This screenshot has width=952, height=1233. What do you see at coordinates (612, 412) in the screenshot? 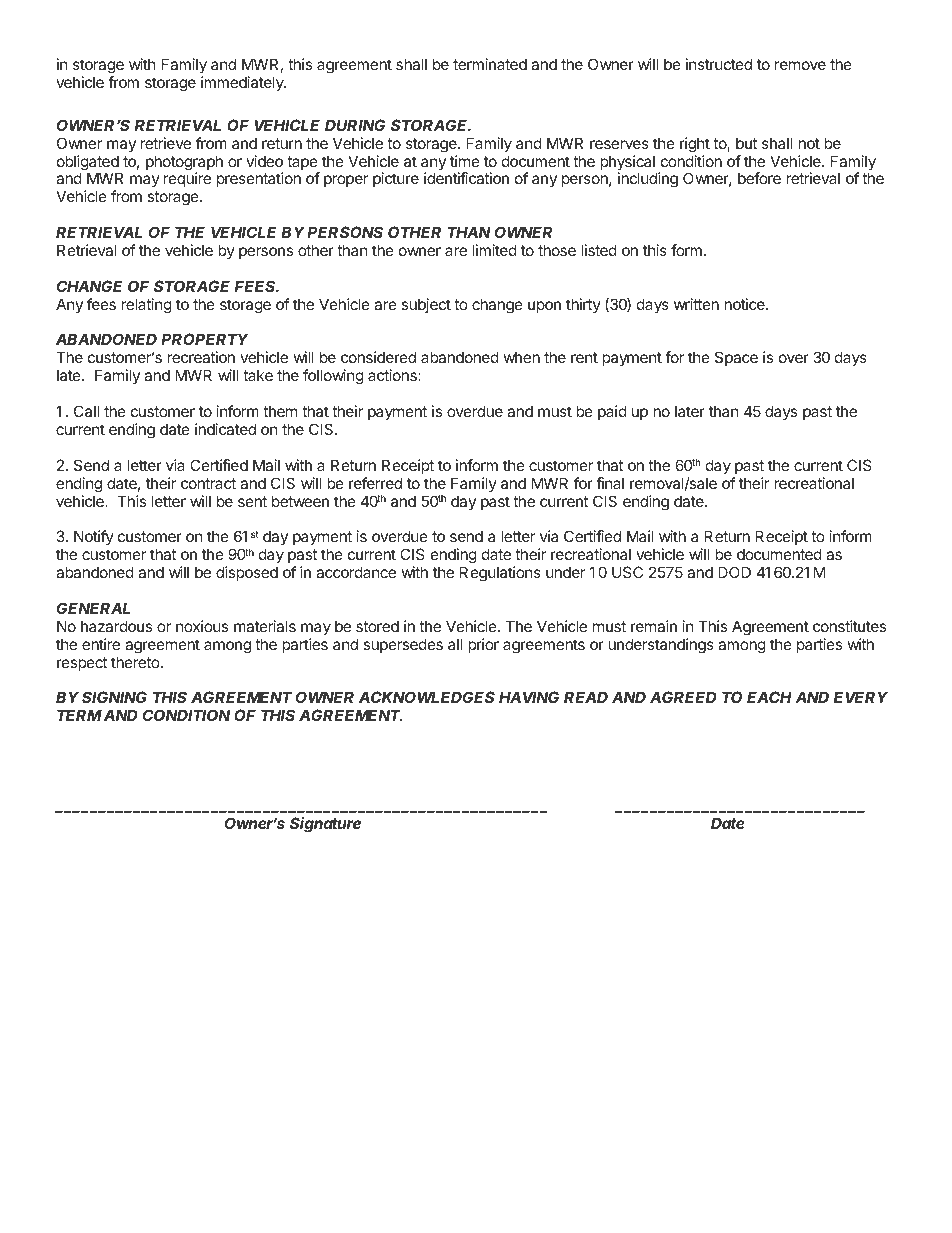
I see `paid` at bounding box center [612, 412].
